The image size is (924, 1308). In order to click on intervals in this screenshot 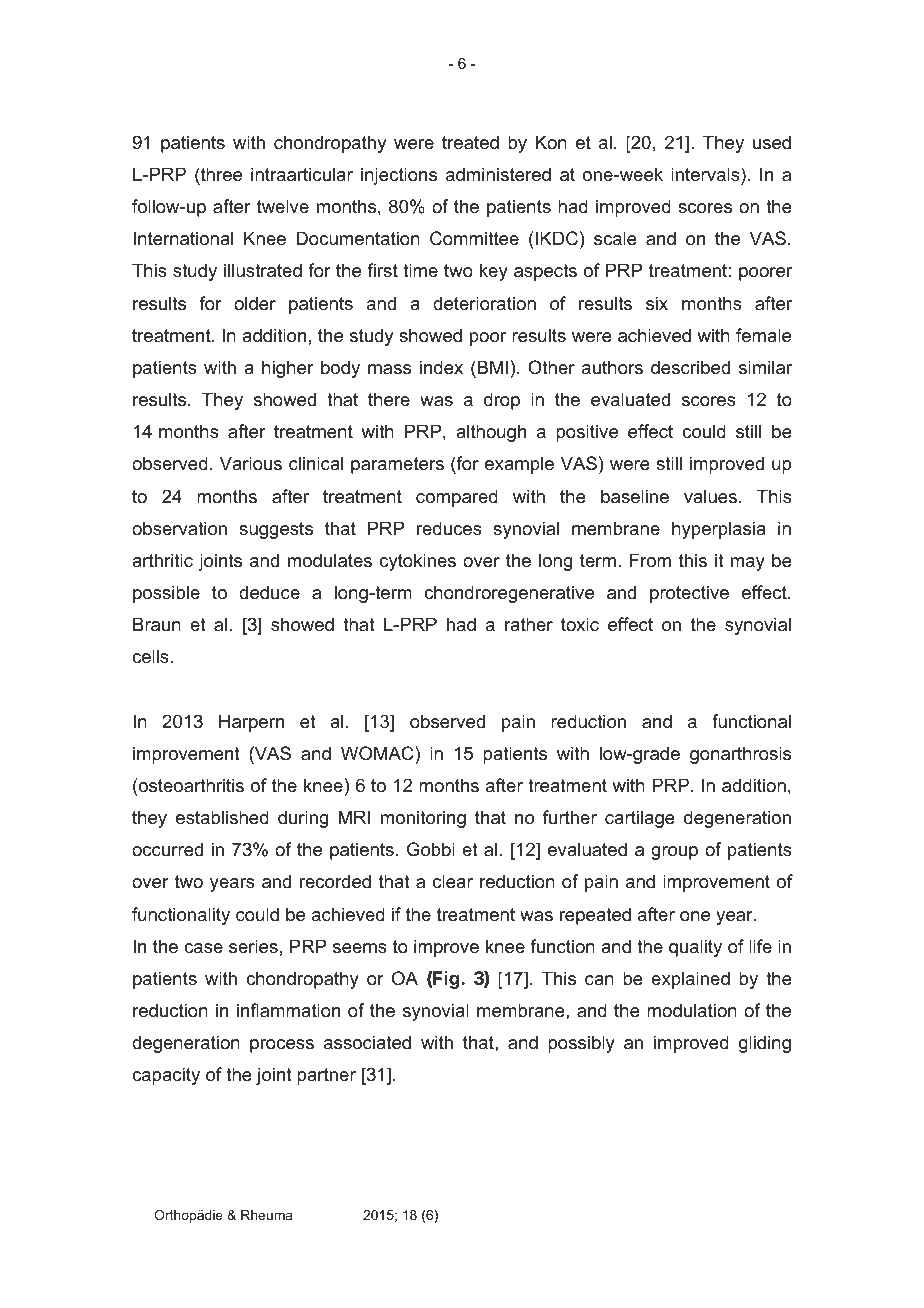, I will do `click(706, 174)`.
